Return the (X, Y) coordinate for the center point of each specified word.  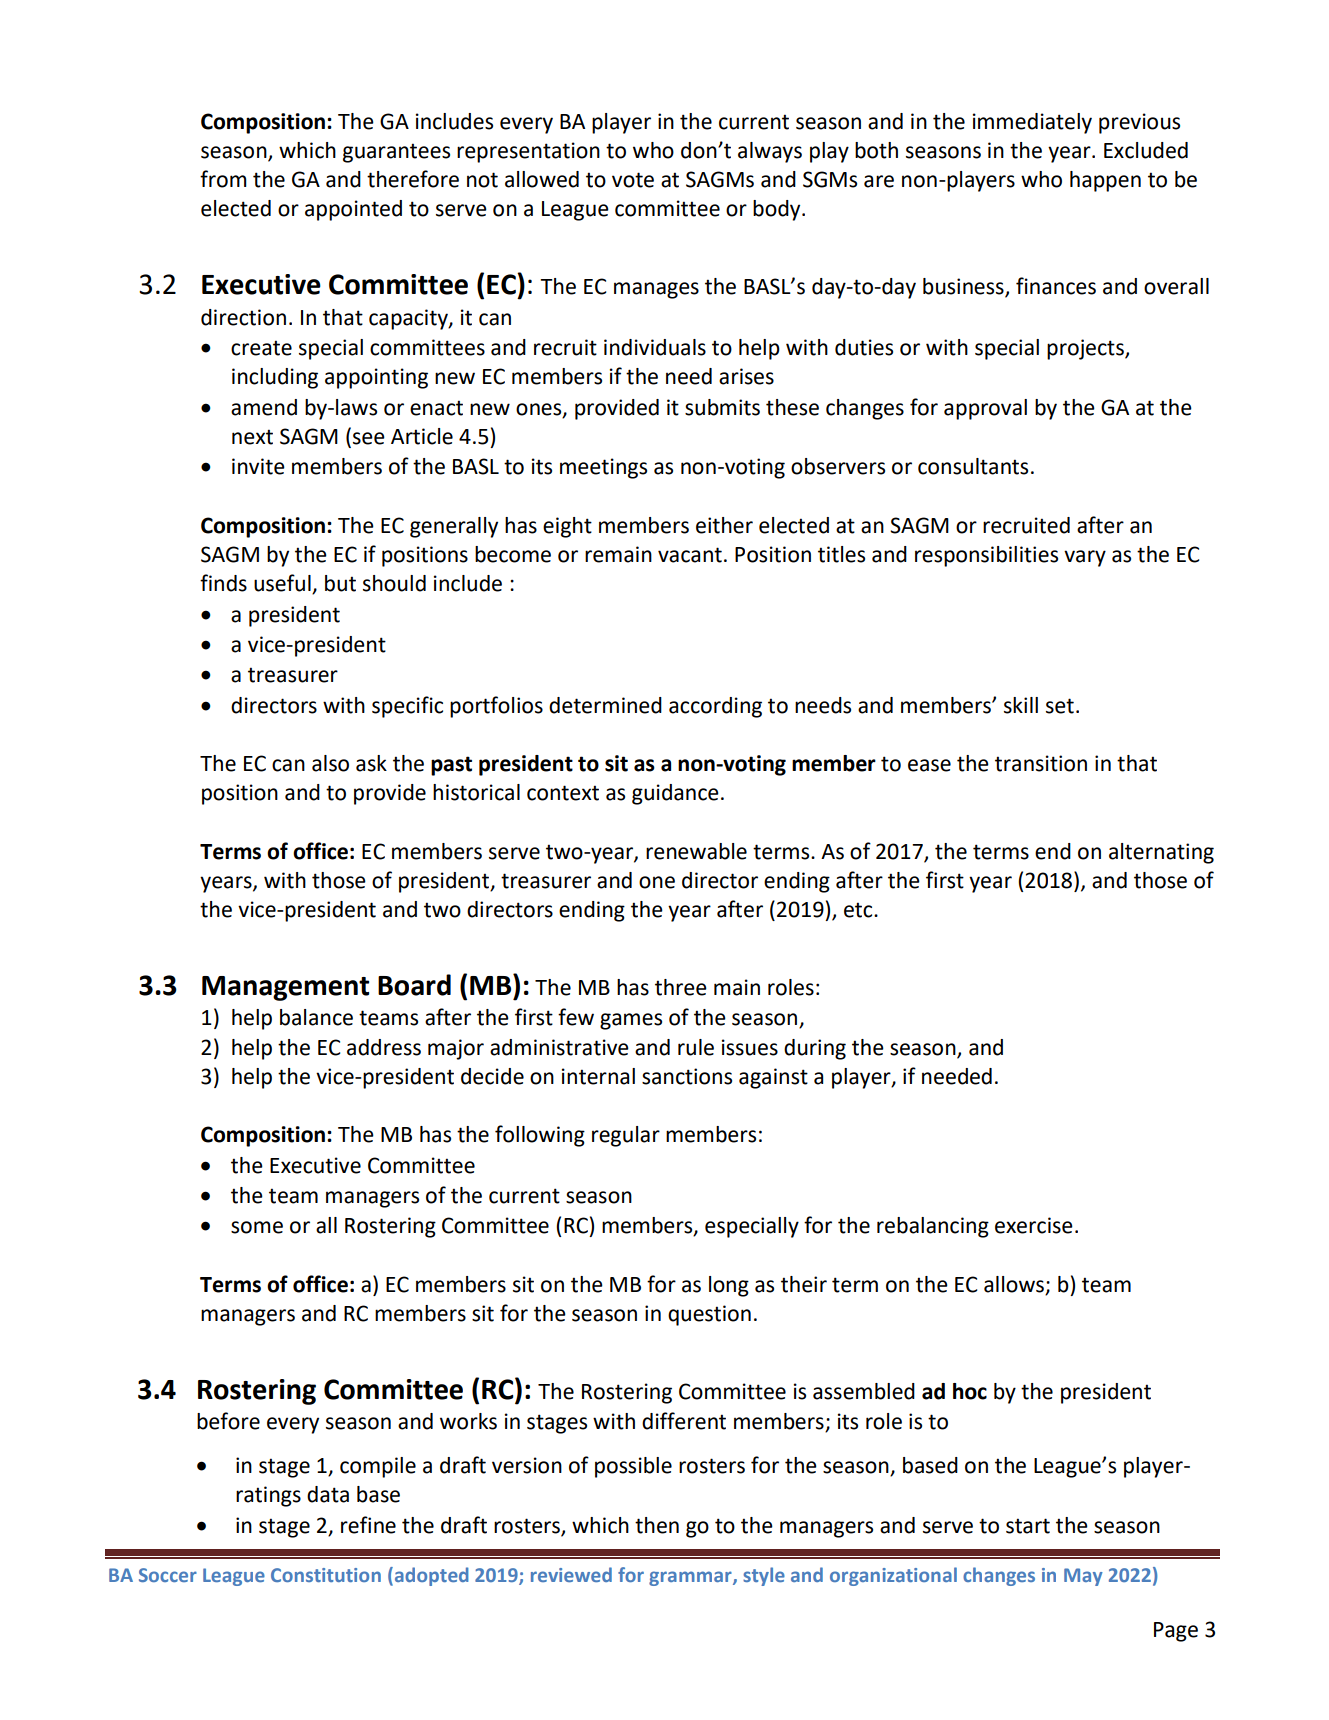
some (257, 1227)
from (223, 179)
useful (283, 584)
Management (285, 988)
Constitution (326, 1575)
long (729, 1286)
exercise (1034, 1225)
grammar (691, 1578)
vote (633, 180)
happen (1105, 181)
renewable (696, 851)
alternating (1161, 853)
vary (1085, 558)
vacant (690, 555)
